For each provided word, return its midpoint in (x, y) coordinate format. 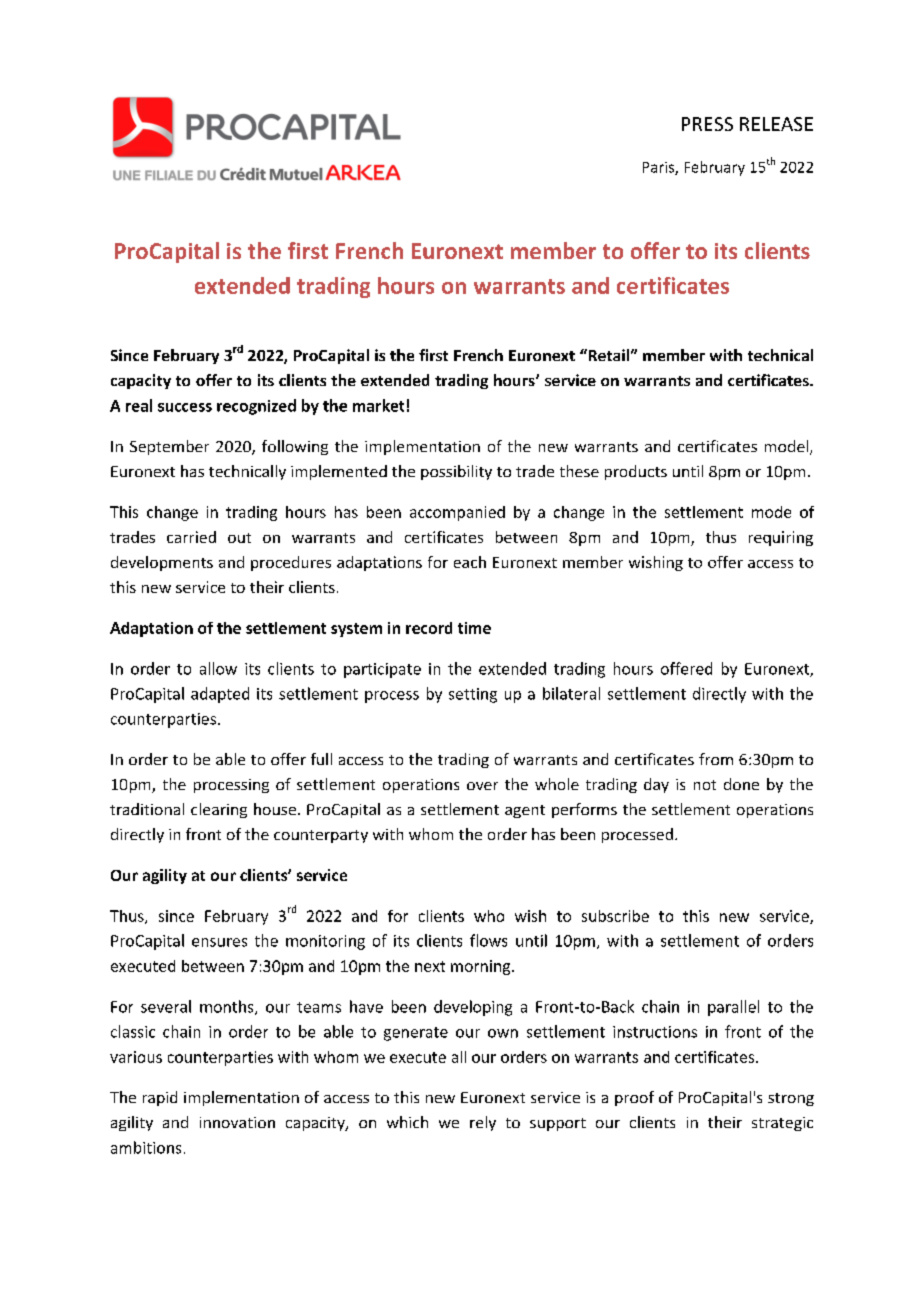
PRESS (707, 124)
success (185, 407)
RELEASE (776, 124)
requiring (781, 538)
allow (218, 668)
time (474, 628)
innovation (237, 1122)
